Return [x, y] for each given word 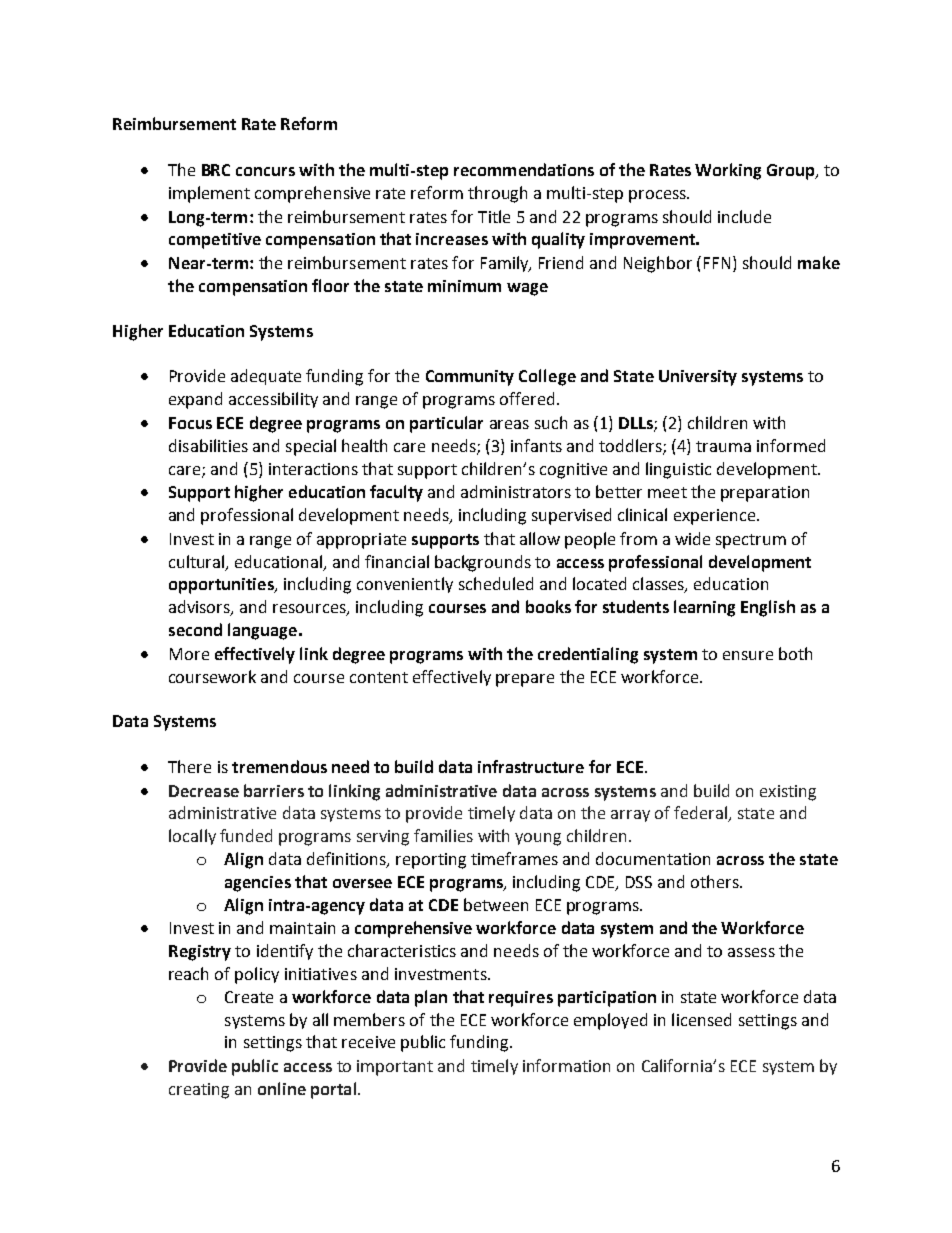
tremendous [279, 766]
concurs [265, 171]
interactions [313, 469]
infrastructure [531, 766]
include [744, 216]
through [497, 194]
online [282, 1088]
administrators [516, 491]
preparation [765, 494]
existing [788, 793]
